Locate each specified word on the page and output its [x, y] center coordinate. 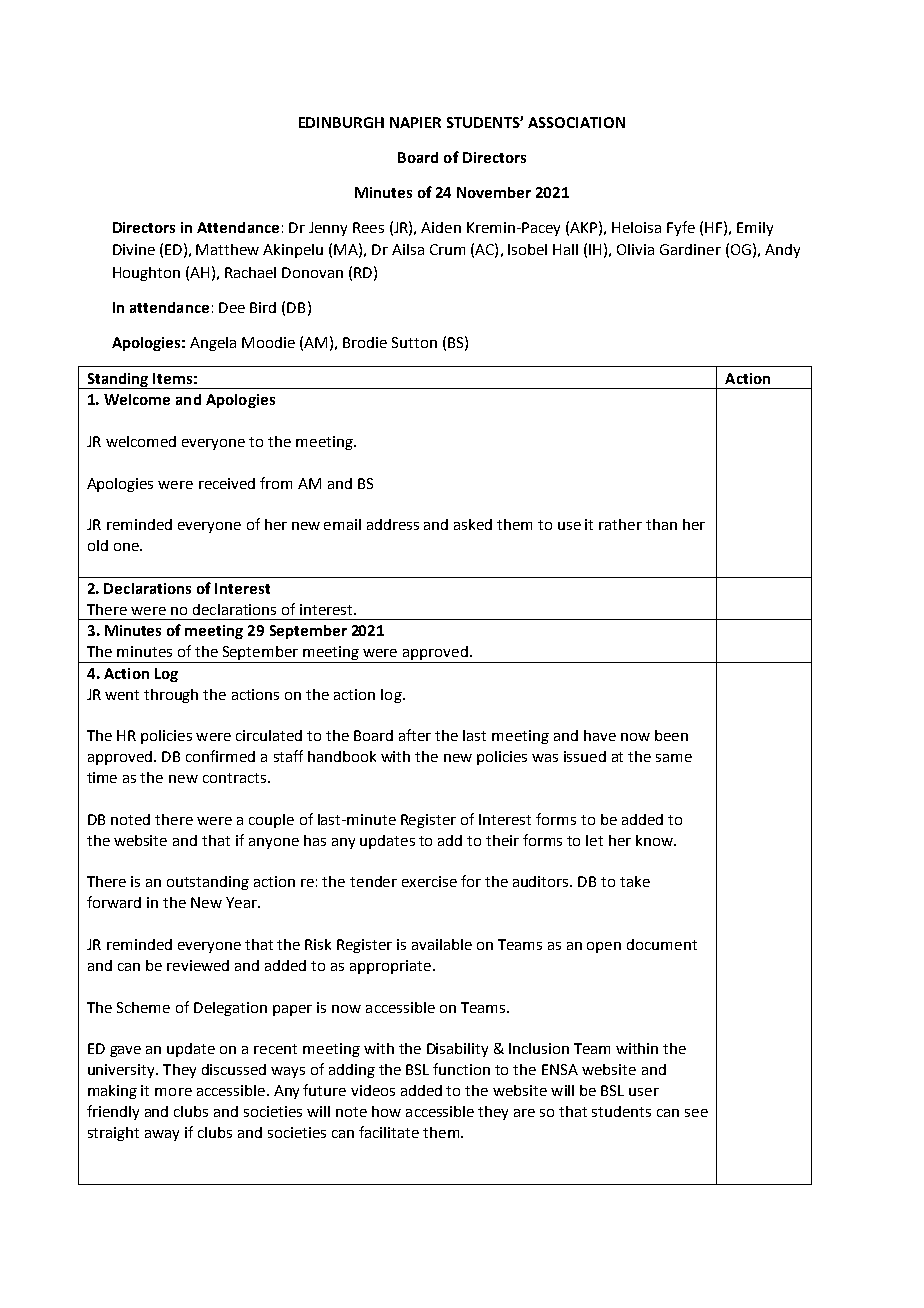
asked [473, 524]
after [415, 735]
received [227, 483]
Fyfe [681, 228]
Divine [134, 249]
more [173, 1092]
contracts [234, 778]
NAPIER [415, 122]
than [661, 524]
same [674, 758]
